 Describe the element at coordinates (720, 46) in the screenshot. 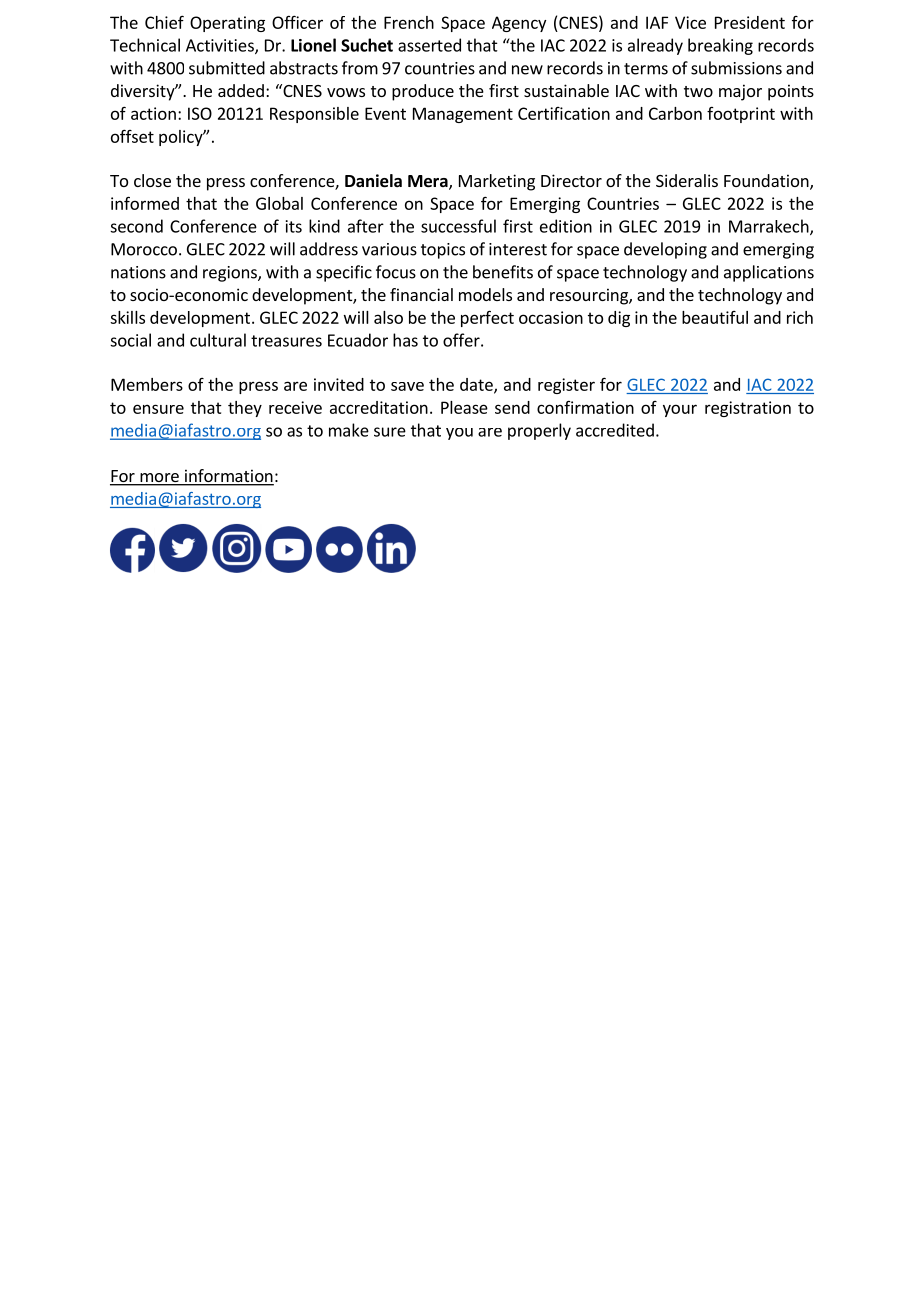

I see `breaking` at that location.
